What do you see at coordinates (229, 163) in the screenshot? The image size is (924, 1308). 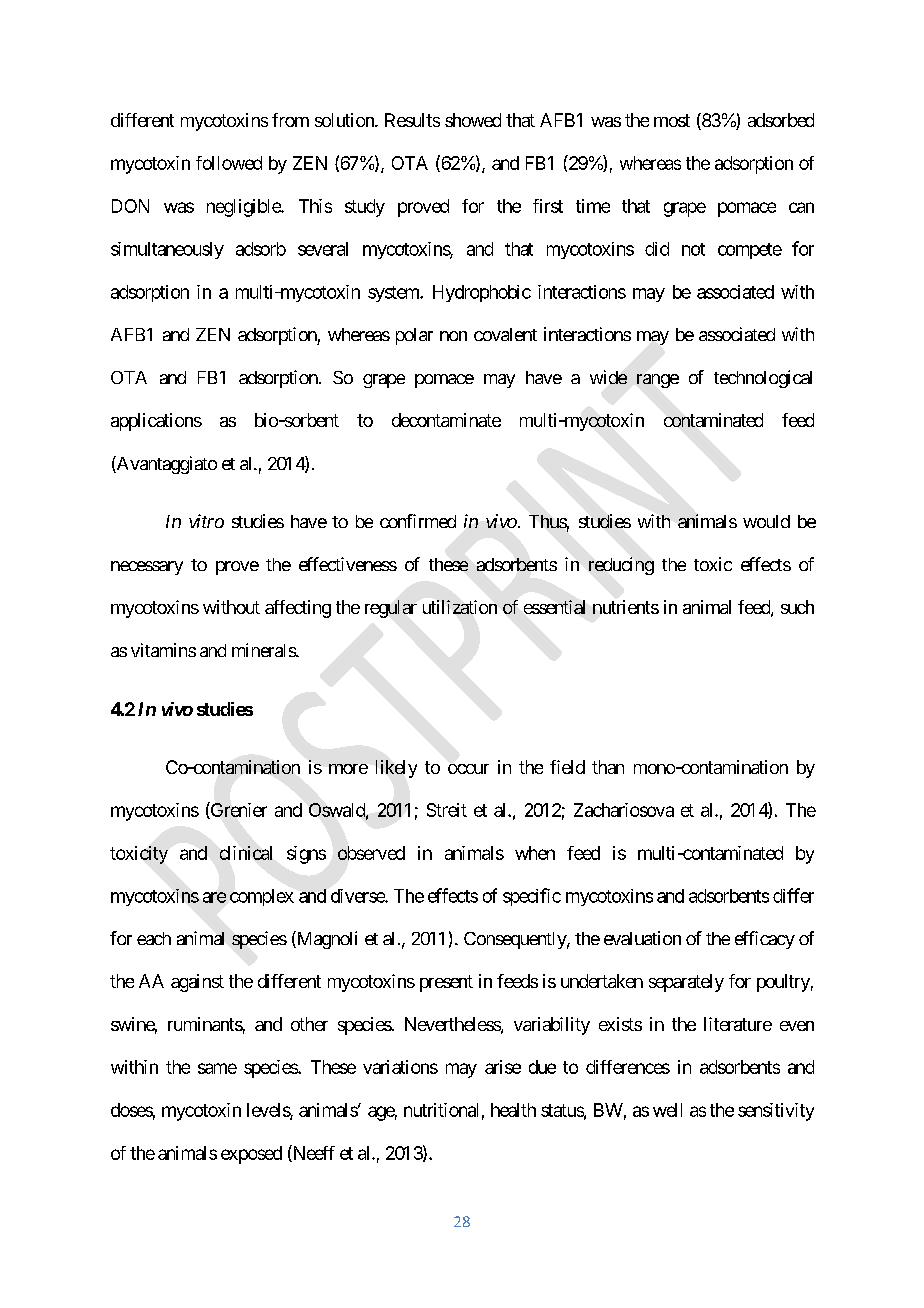 I see `followed` at bounding box center [229, 163].
